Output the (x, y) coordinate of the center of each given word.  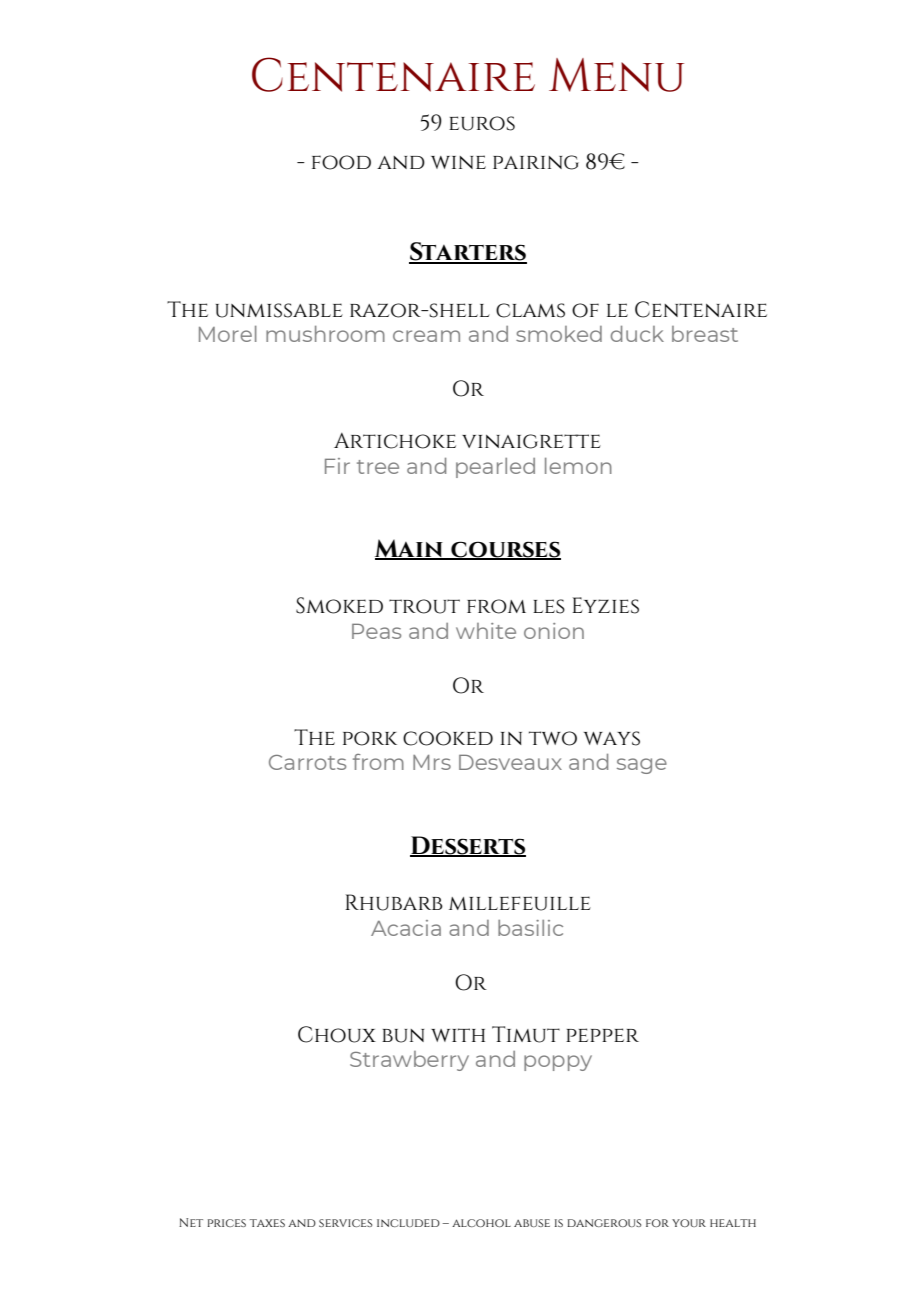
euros (482, 123)
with (458, 1035)
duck (637, 334)
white (486, 631)
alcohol (481, 1223)
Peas (376, 631)
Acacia (406, 928)
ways (612, 738)
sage (642, 766)
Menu (616, 75)
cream (426, 336)
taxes (267, 1223)
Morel (228, 334)
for (657, 1223)
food (341, 162)
